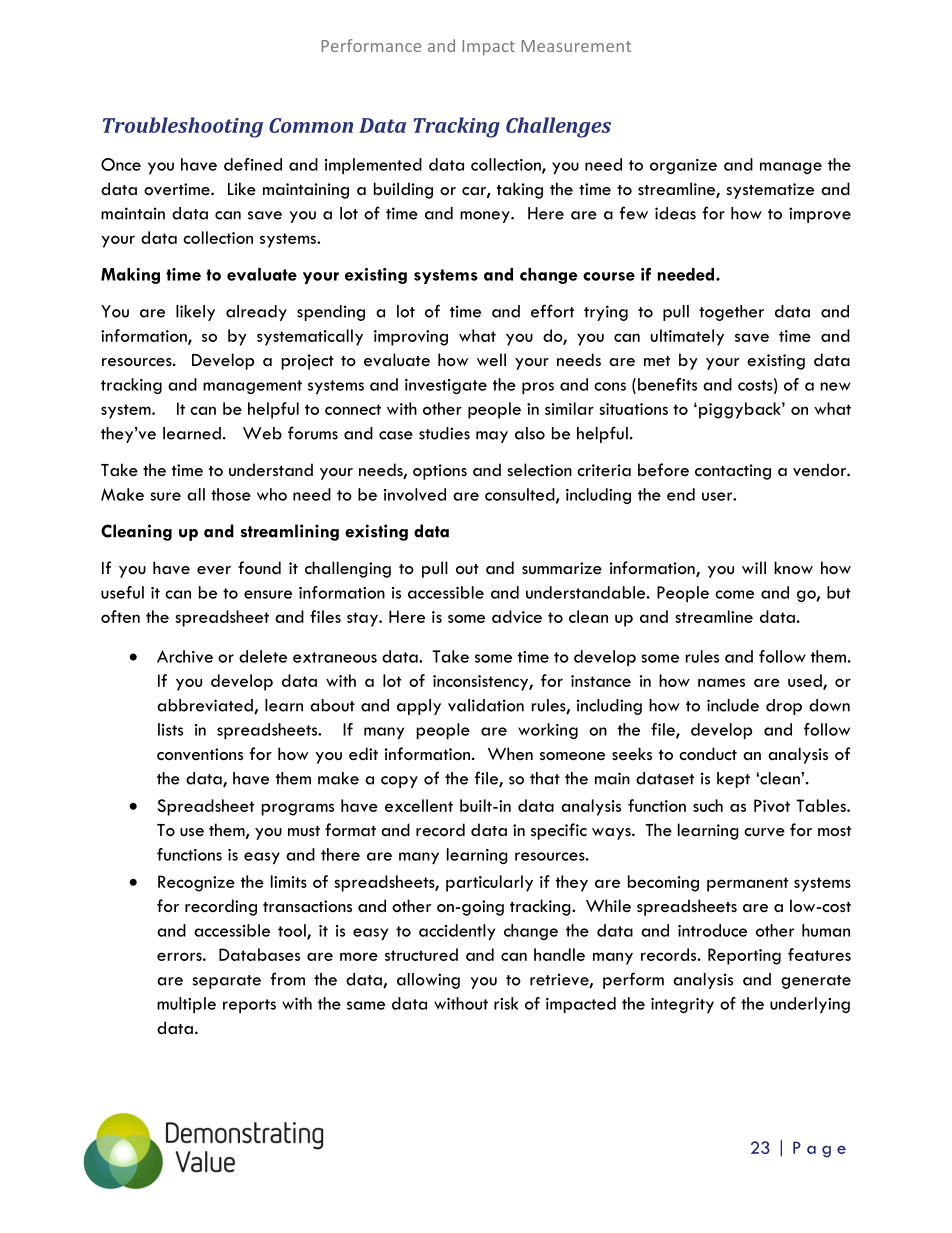 Image resolution: width=952 pixels, height=1233 pixels. What do you see at coordinates (744, 956) in the screenshot?
I see `Reporting` at bounding box center [744, 956].
